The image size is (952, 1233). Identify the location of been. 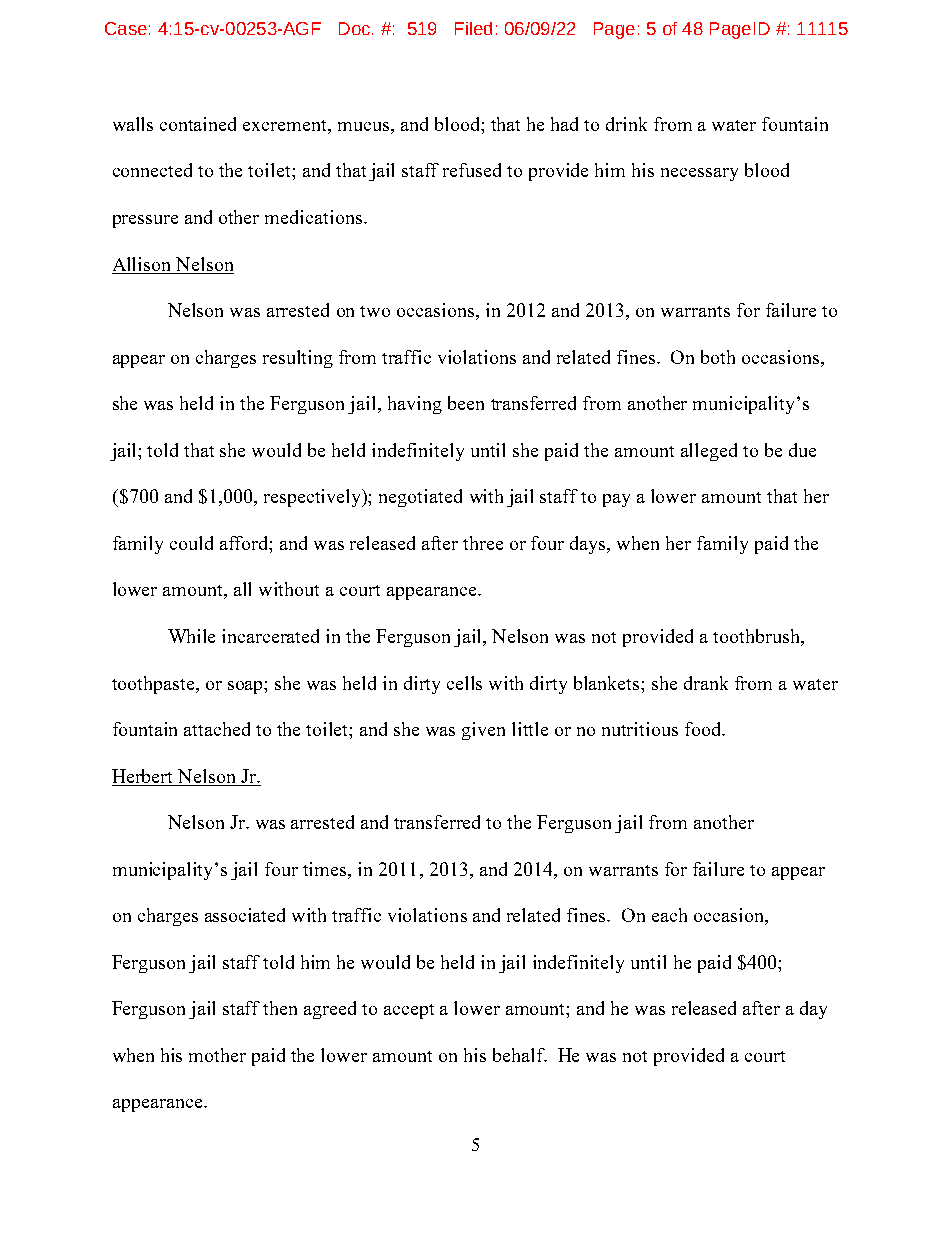
(466, 403).
